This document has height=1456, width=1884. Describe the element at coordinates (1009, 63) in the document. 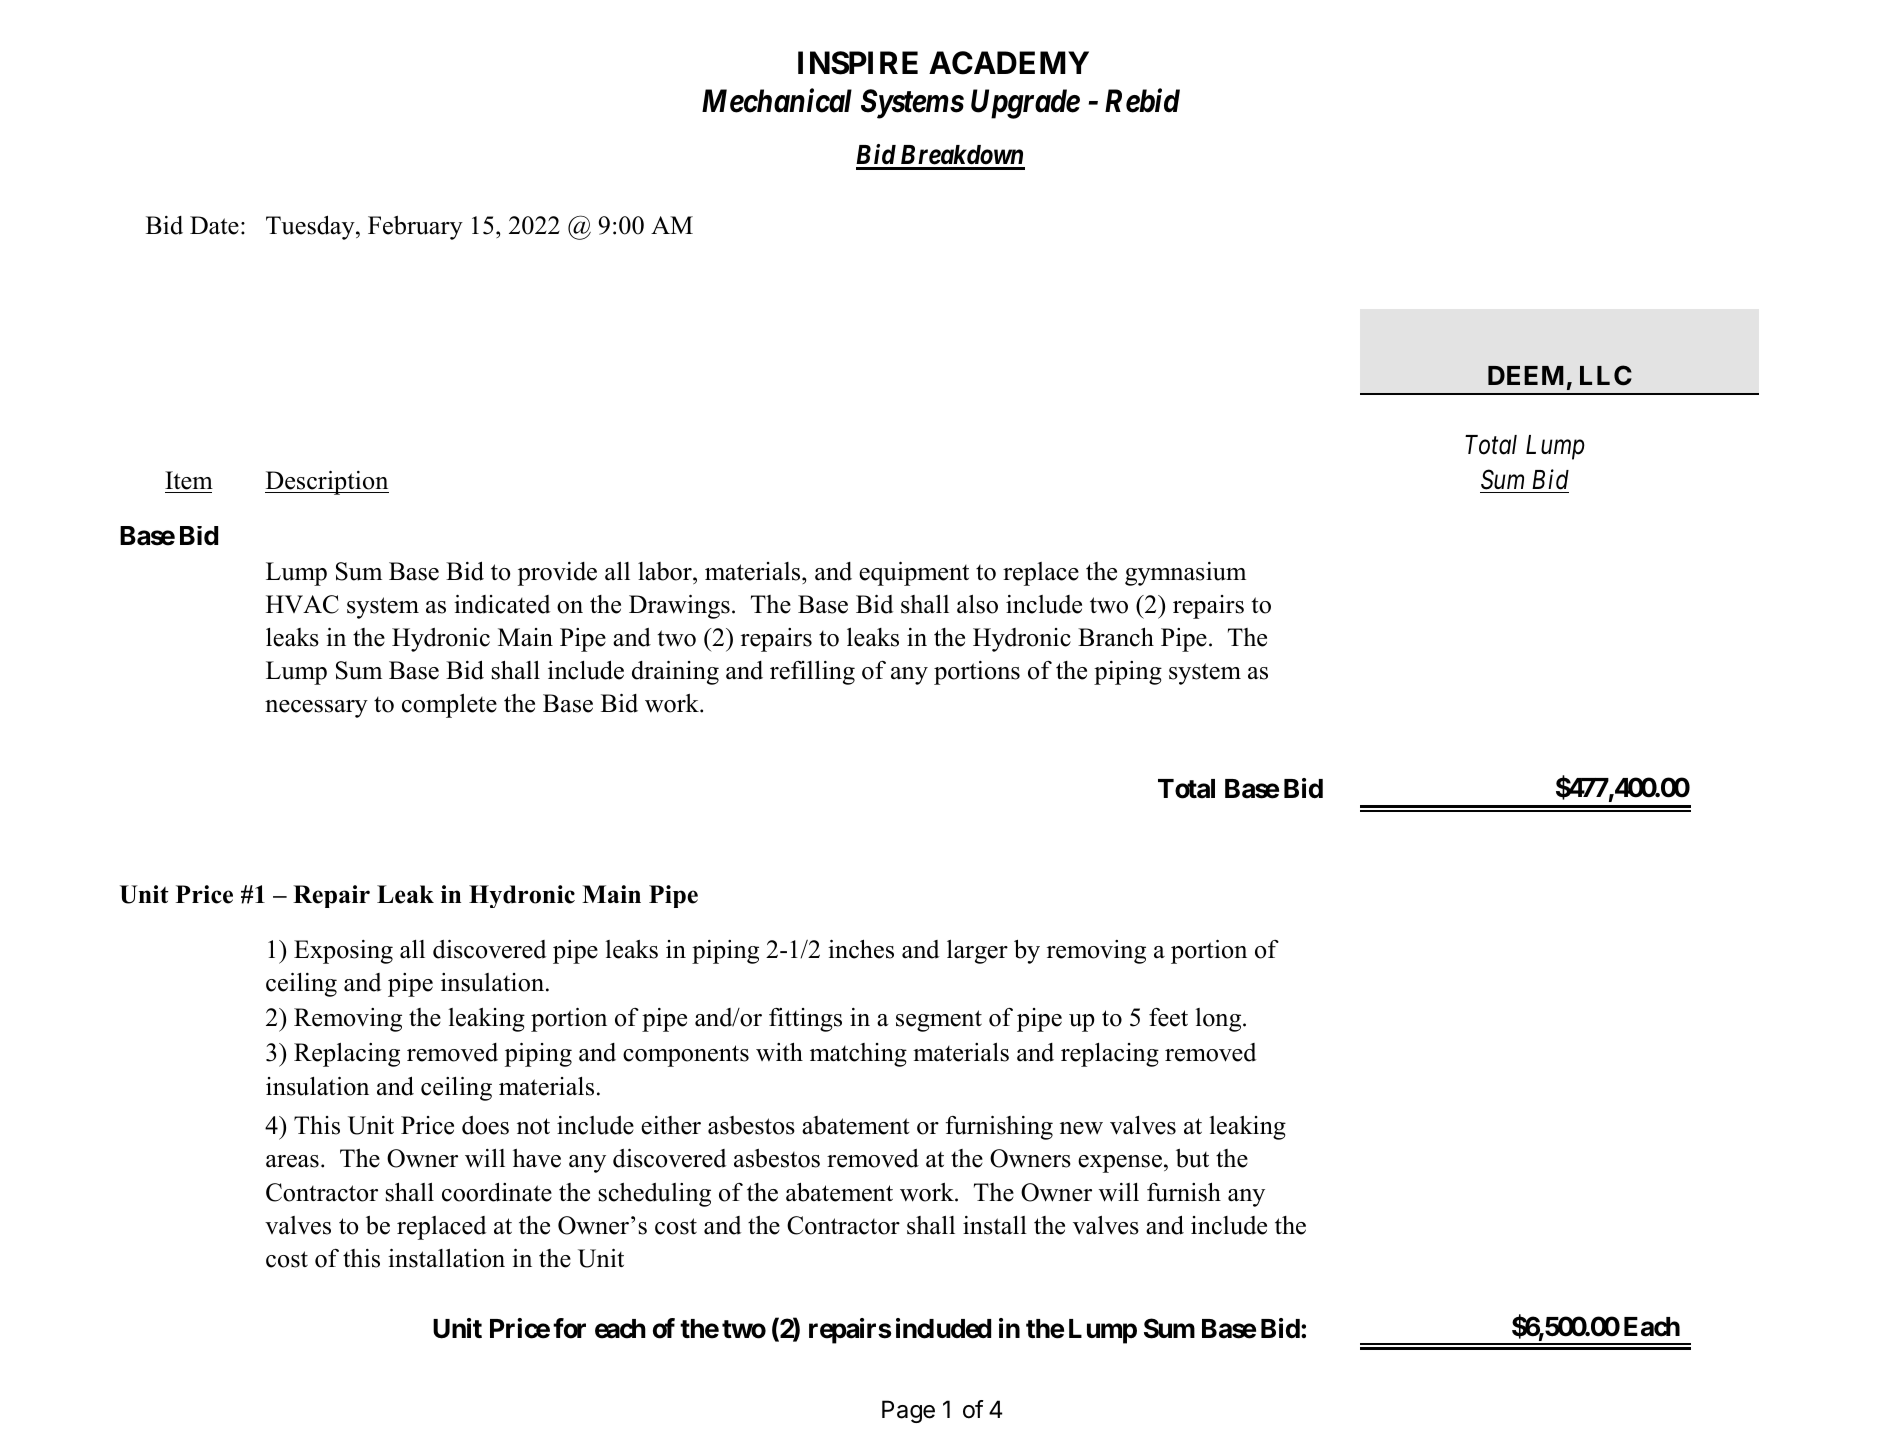

I see `ACADEMY` at that location.
